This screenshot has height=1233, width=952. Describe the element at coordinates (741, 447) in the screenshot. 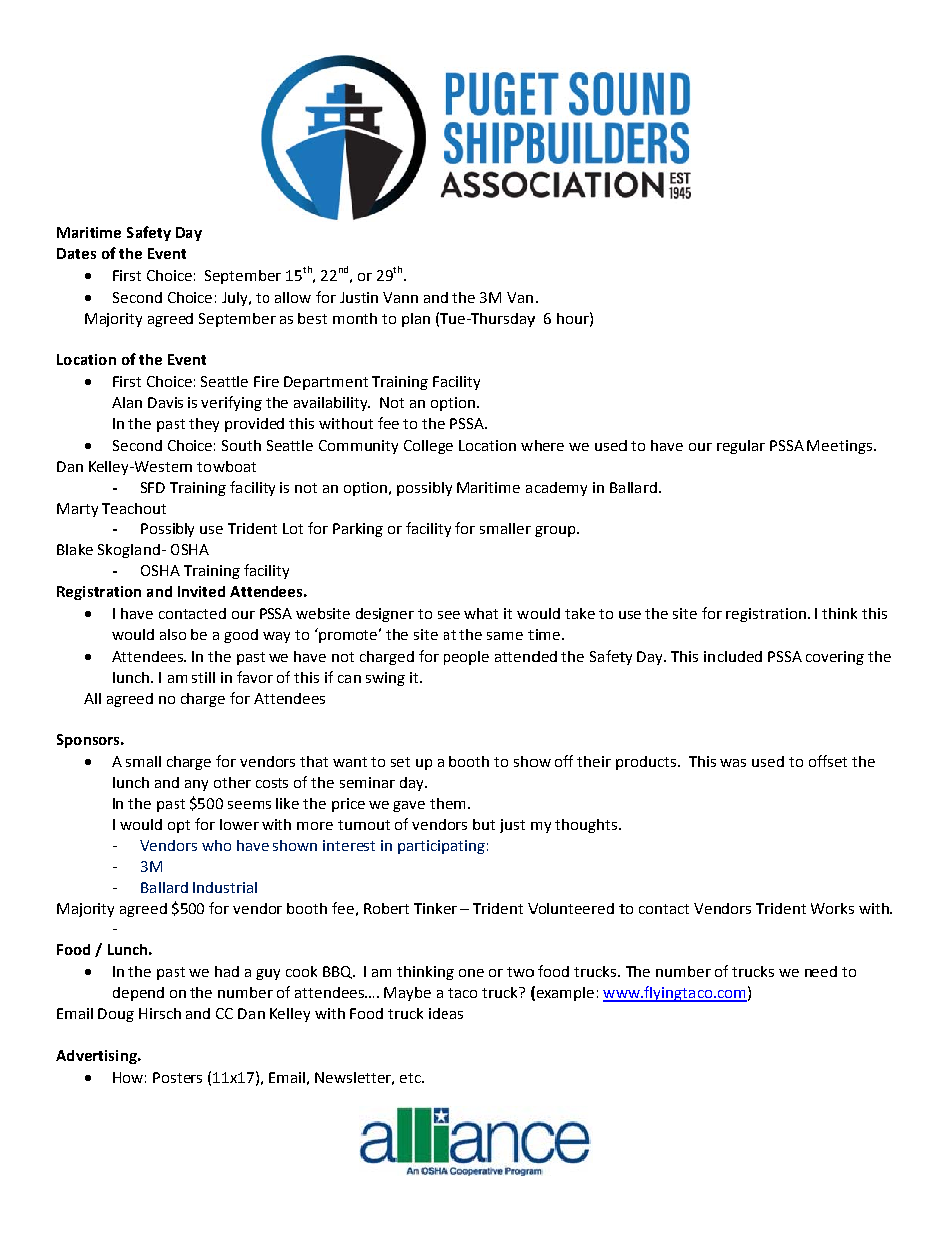

I see `regular` at that location.
